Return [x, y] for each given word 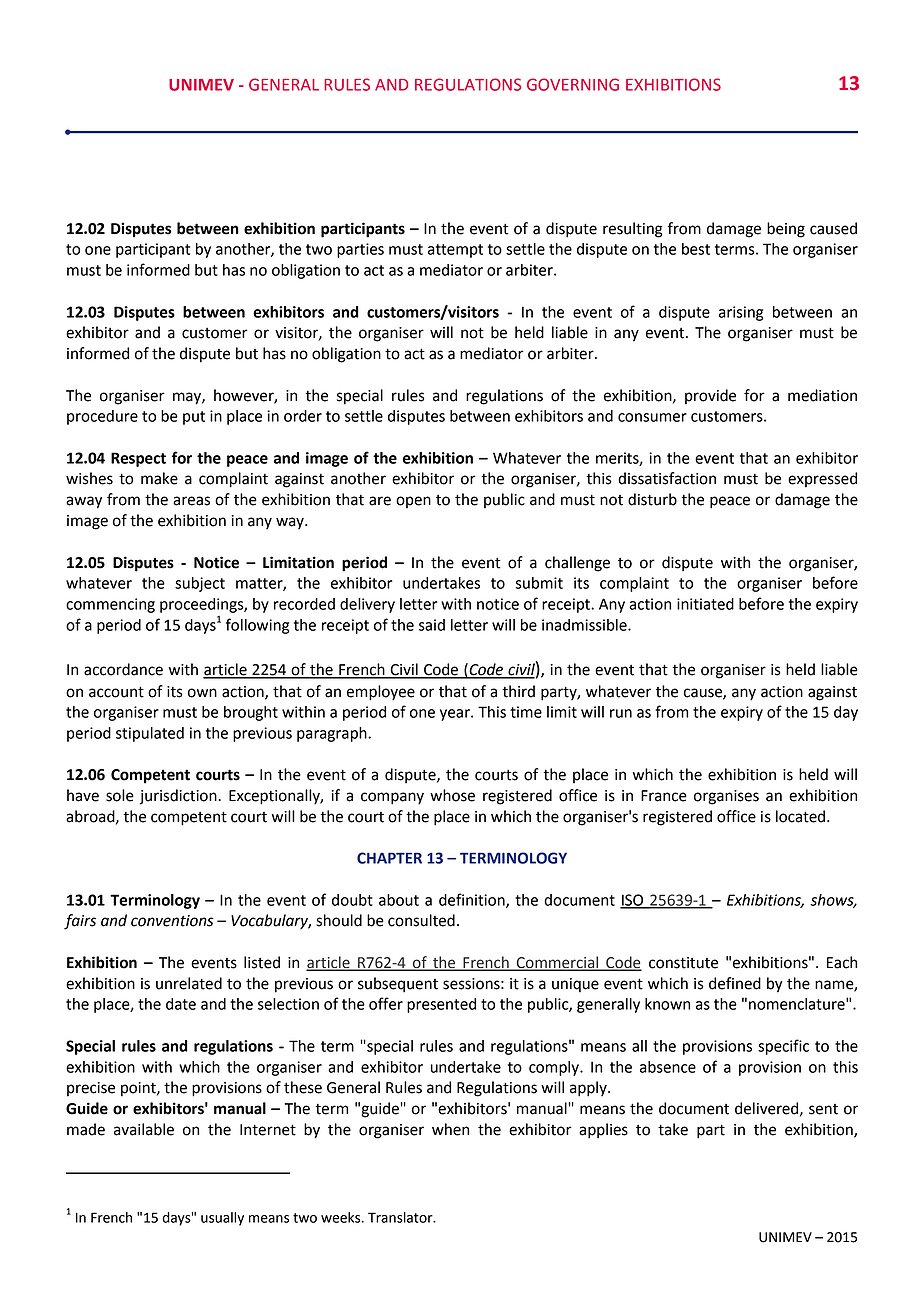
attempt [455, 251]
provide [710, 396]
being [786, 230]
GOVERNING [573, 84]
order [303, 416]
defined [735, 983]
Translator [401, 1217]
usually [222, 1219]
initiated [705, 604]
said [432, 625]
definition [473, 900]
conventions [172, 921]
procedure [102, 417]
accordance [123, 669]
